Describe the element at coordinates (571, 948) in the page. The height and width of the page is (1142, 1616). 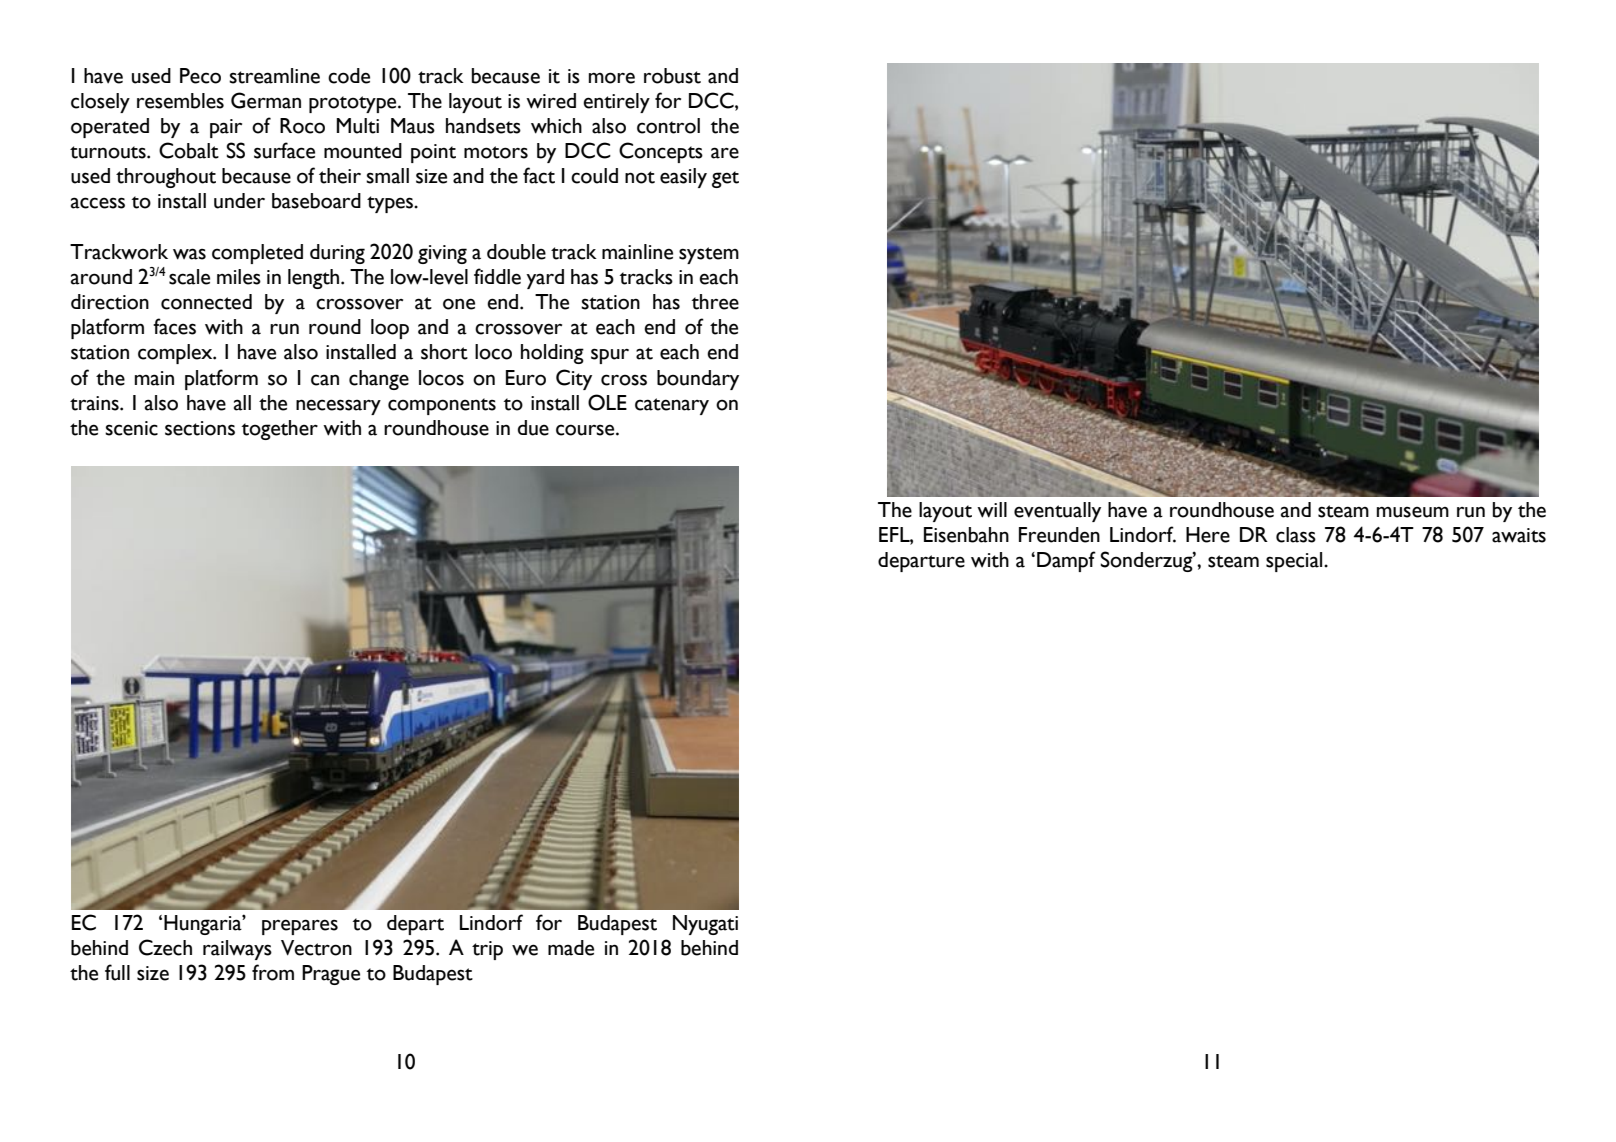
I see `made` at that location.
